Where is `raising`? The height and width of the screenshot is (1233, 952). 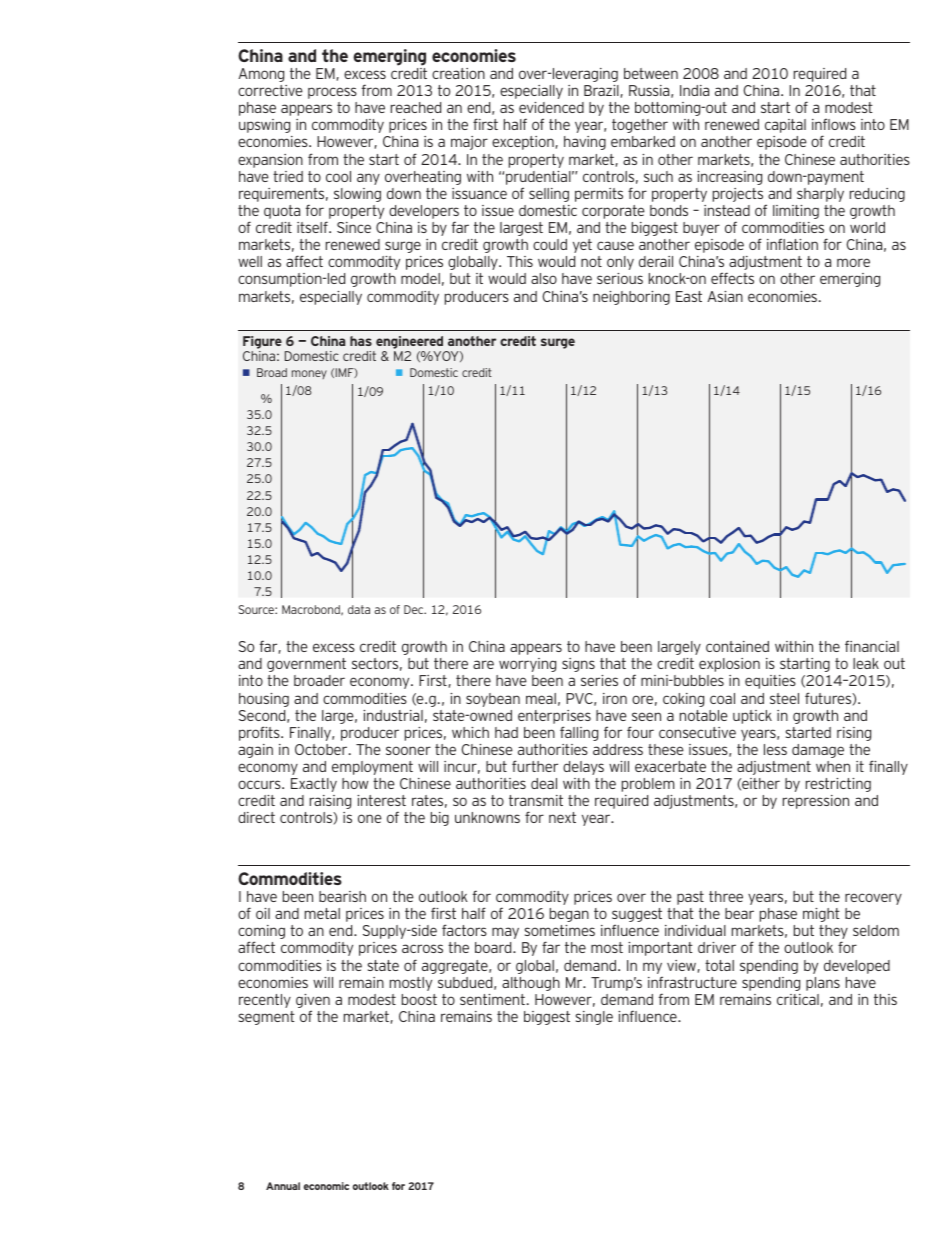 raising is located at coordinates (330, 802).
